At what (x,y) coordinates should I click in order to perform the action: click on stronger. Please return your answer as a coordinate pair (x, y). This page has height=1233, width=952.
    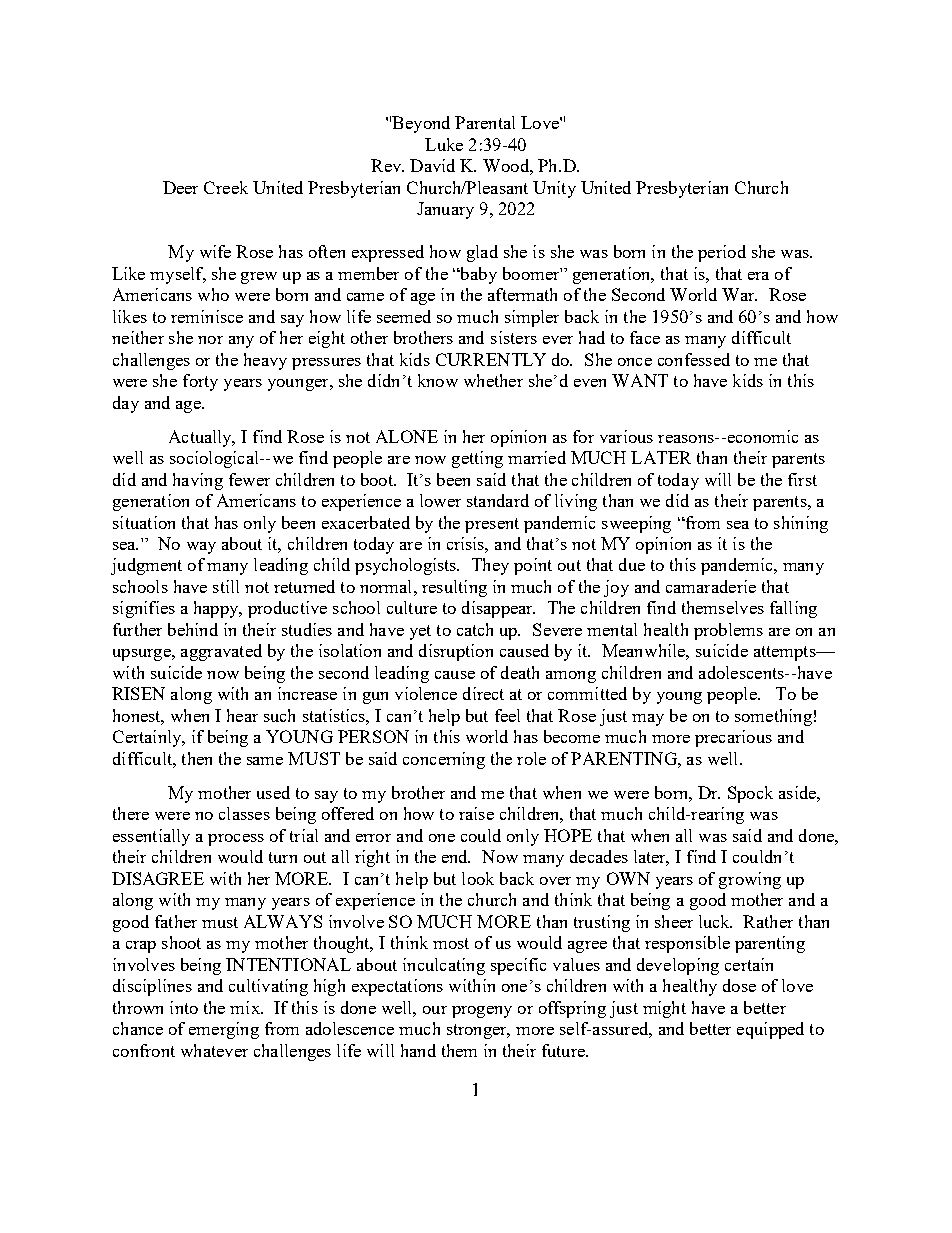
    Looking at the image, I should click on (478, 1031).
